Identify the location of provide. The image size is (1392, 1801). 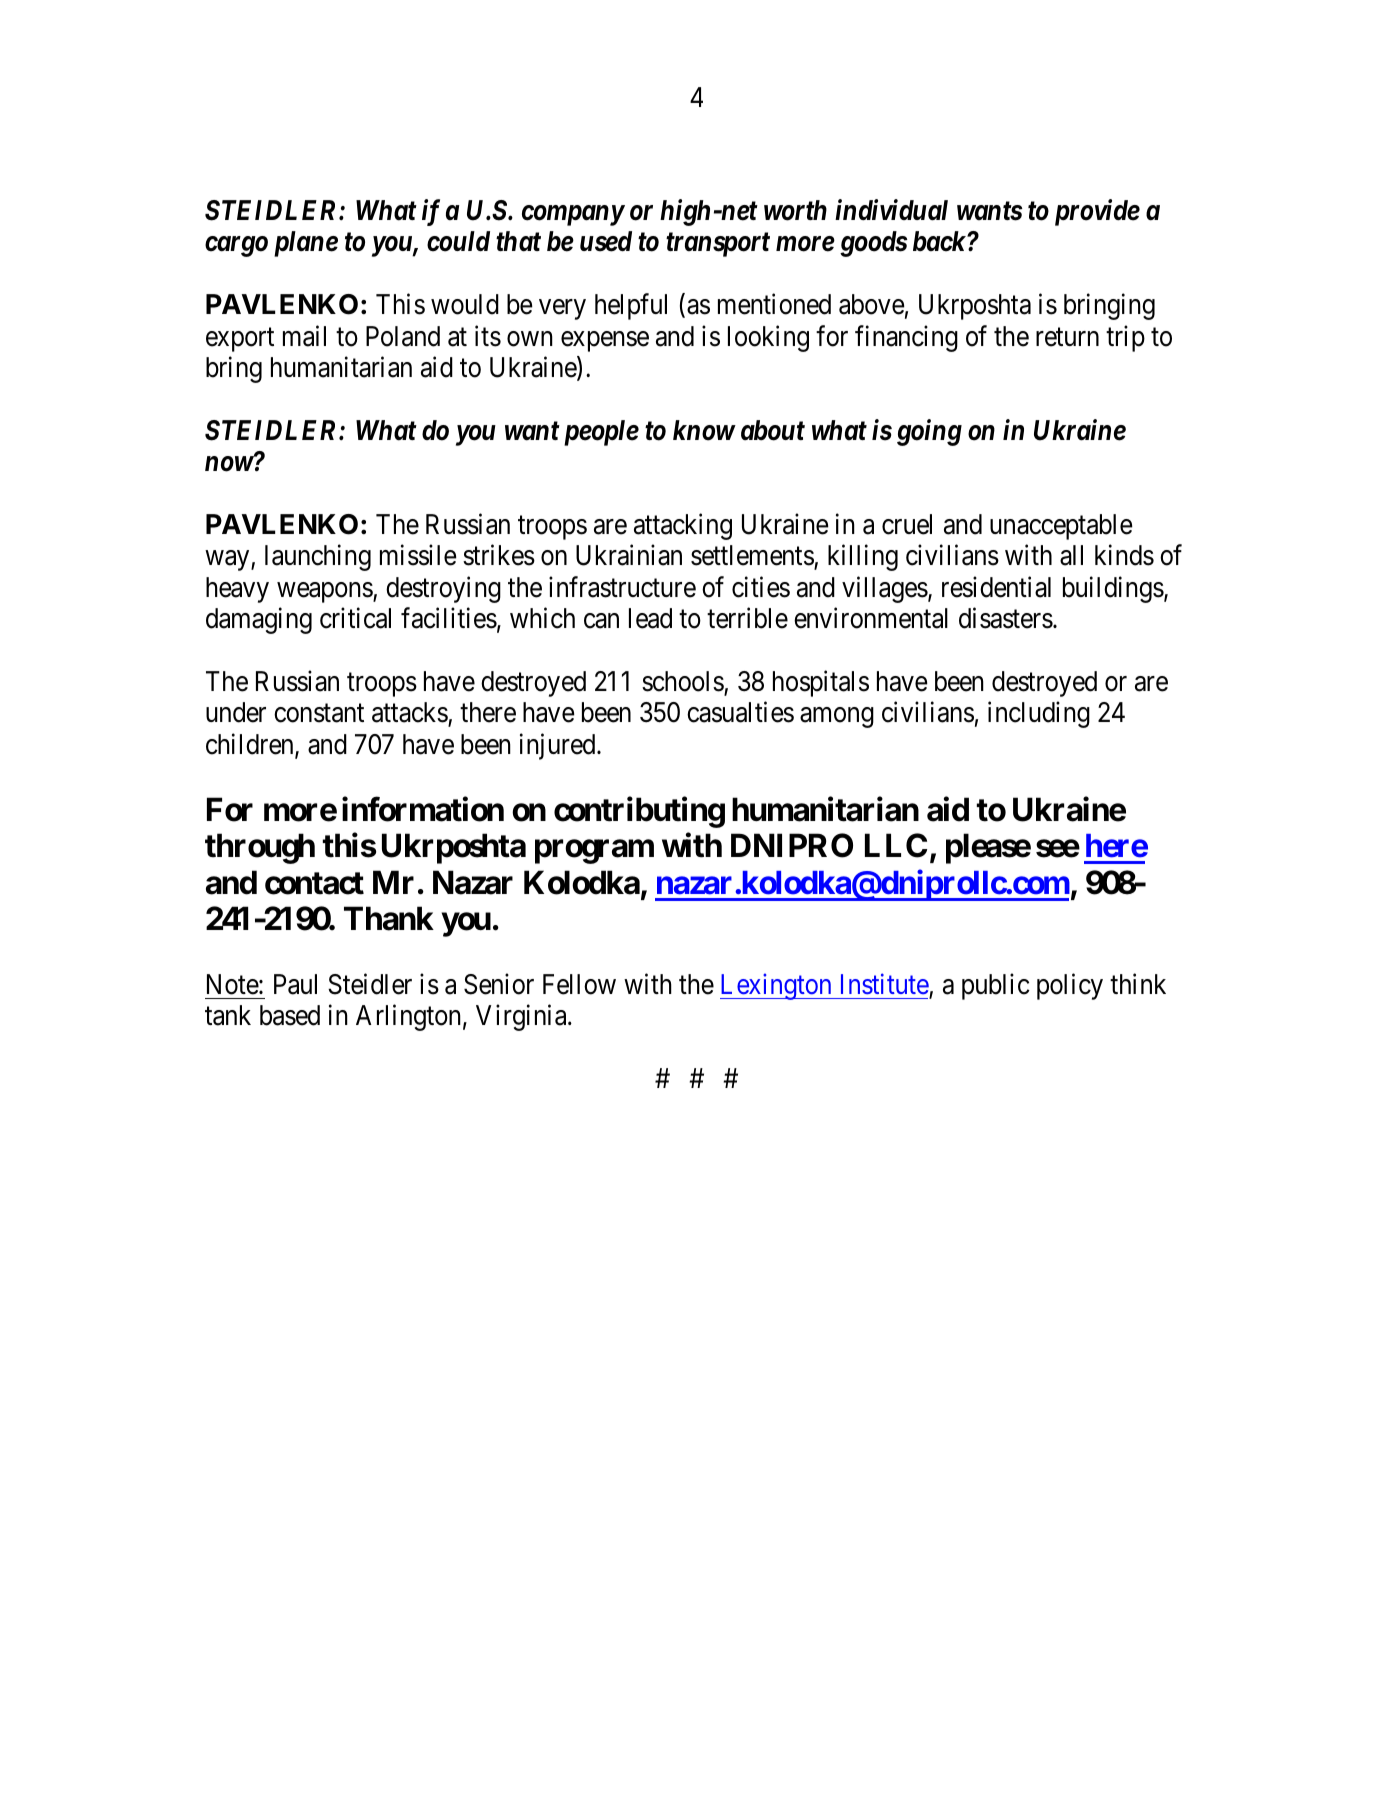
(1097, 212).
